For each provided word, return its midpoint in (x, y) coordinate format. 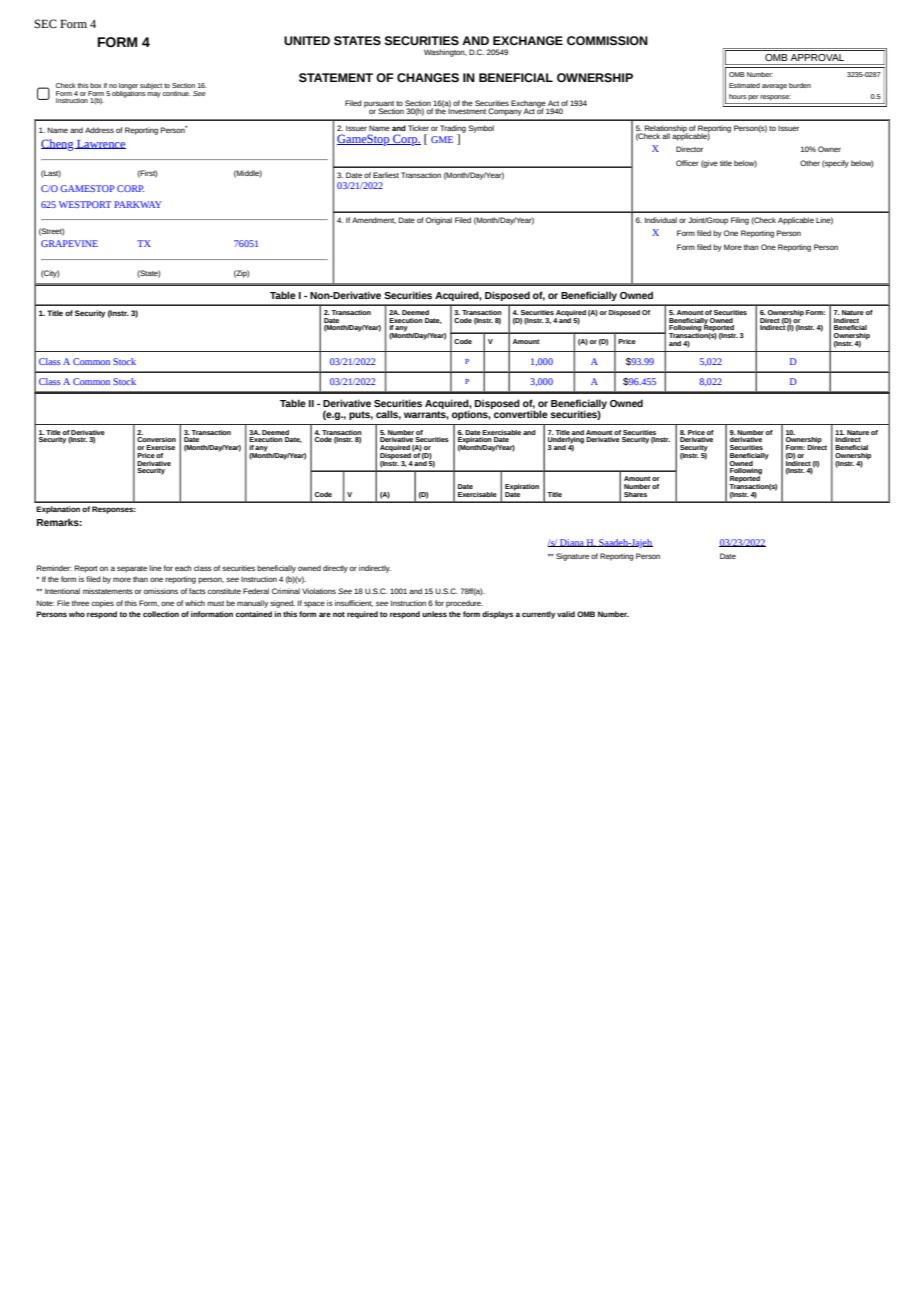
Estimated (744, 85)
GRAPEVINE (69, 243)
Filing (740, 221)
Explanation (58, 510)
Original (439, 221)
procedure (464, 604)
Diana (572, 543)
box (96, 85)
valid (566, 614)
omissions (161, 591)
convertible (520, 413)
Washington (445, 53)
